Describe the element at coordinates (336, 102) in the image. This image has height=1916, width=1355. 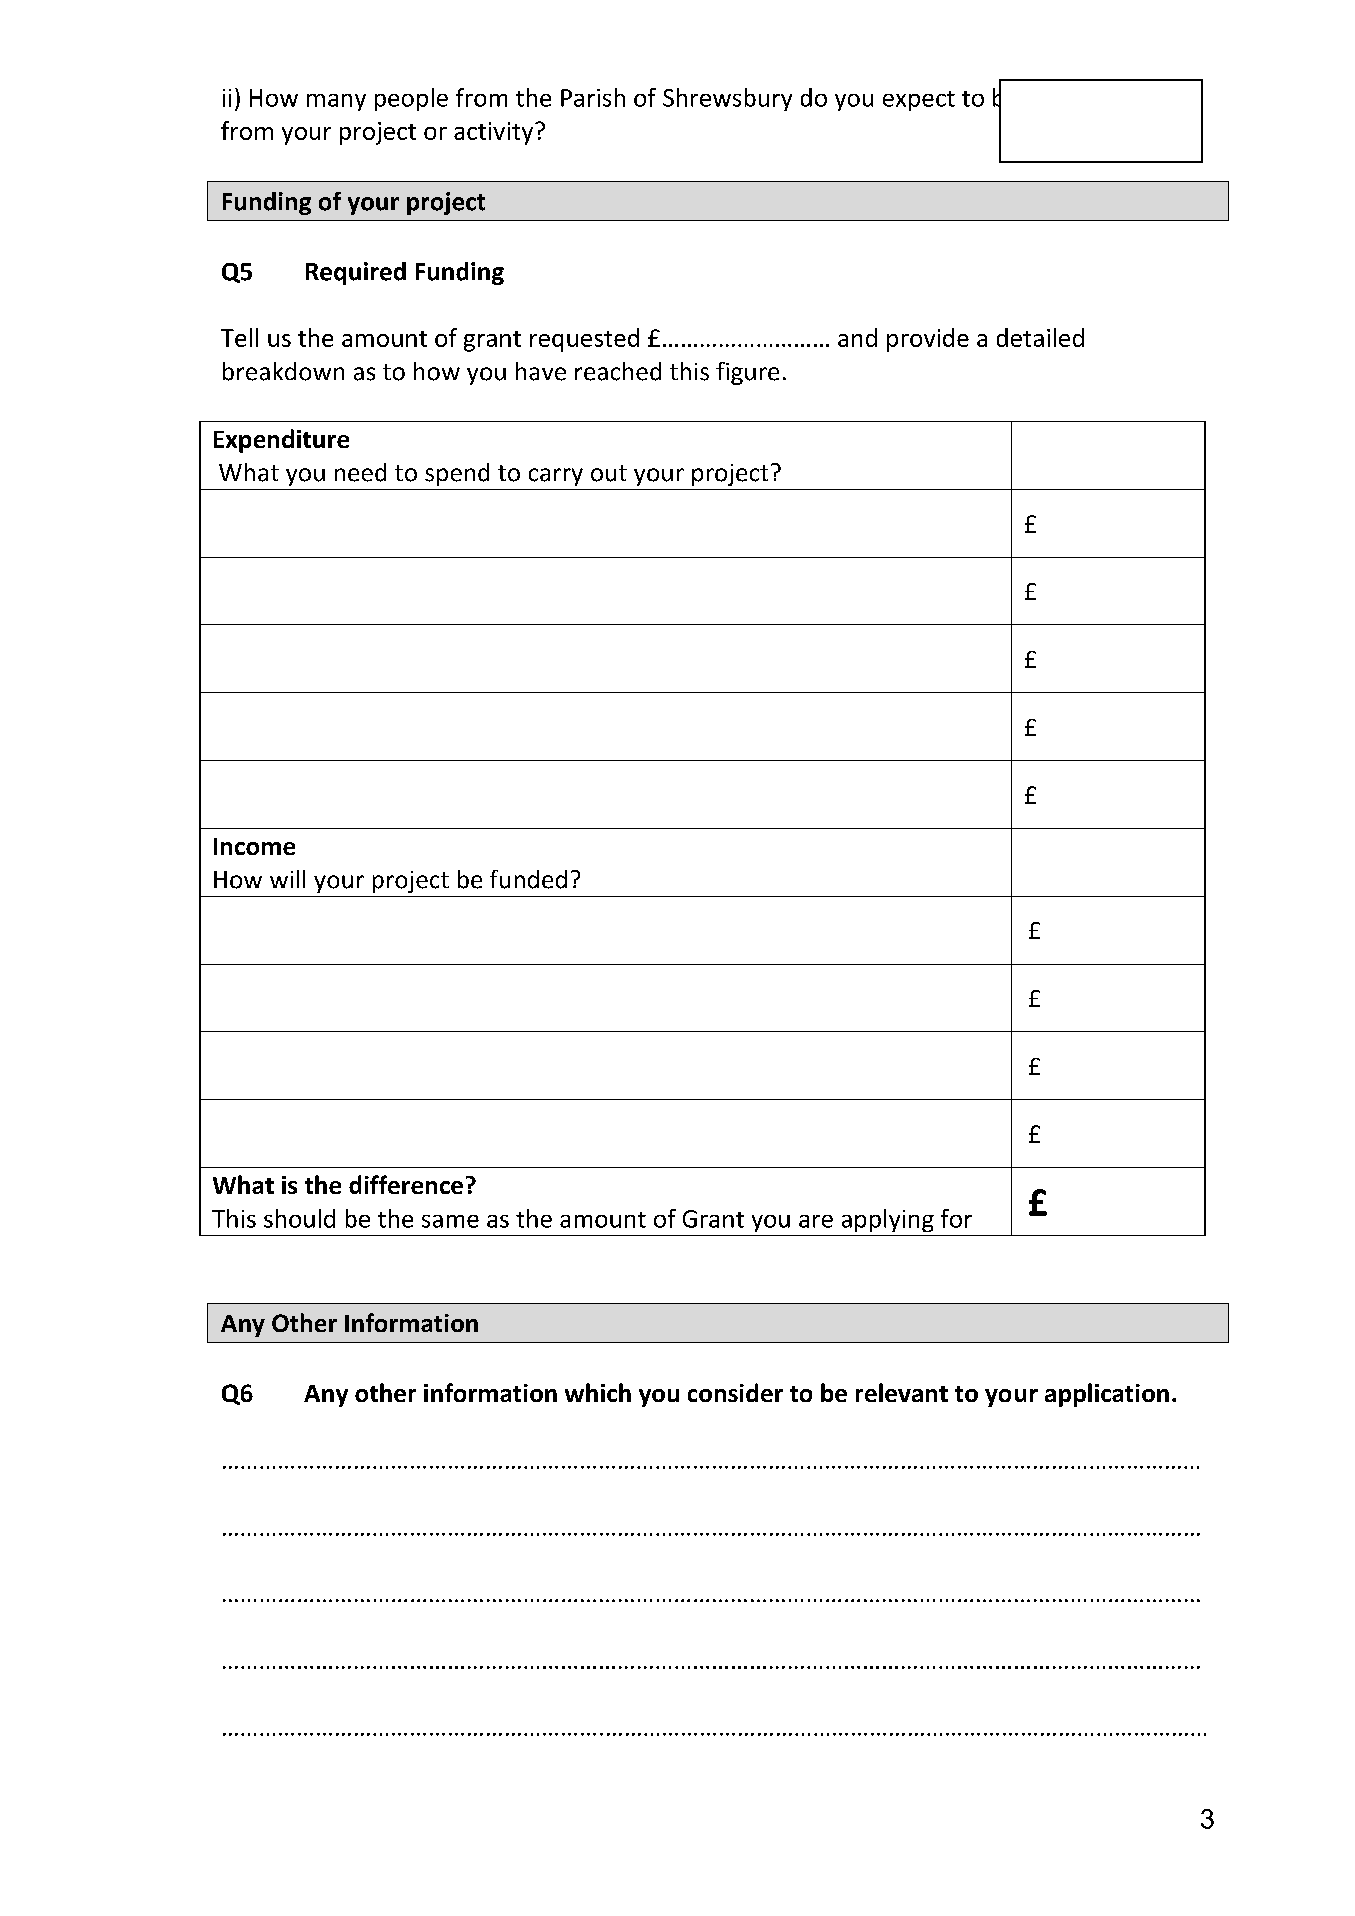
I see `many` at that location.
